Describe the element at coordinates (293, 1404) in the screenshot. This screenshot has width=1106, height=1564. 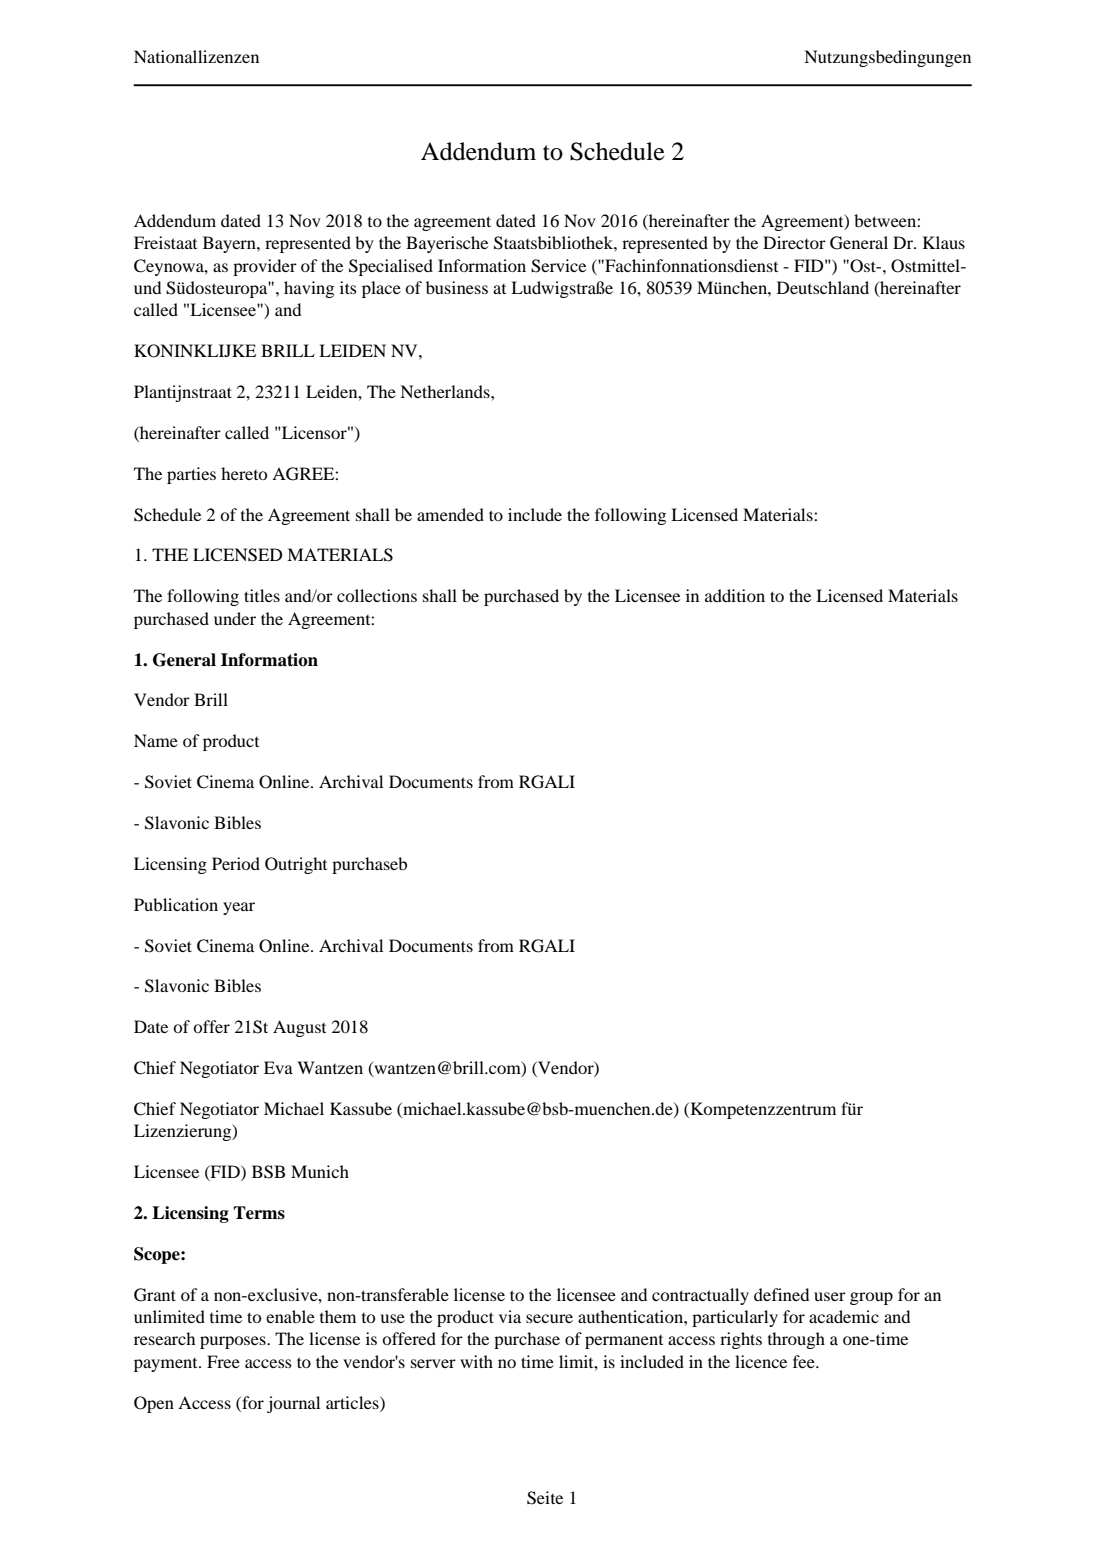
I see `journal` at that location.
